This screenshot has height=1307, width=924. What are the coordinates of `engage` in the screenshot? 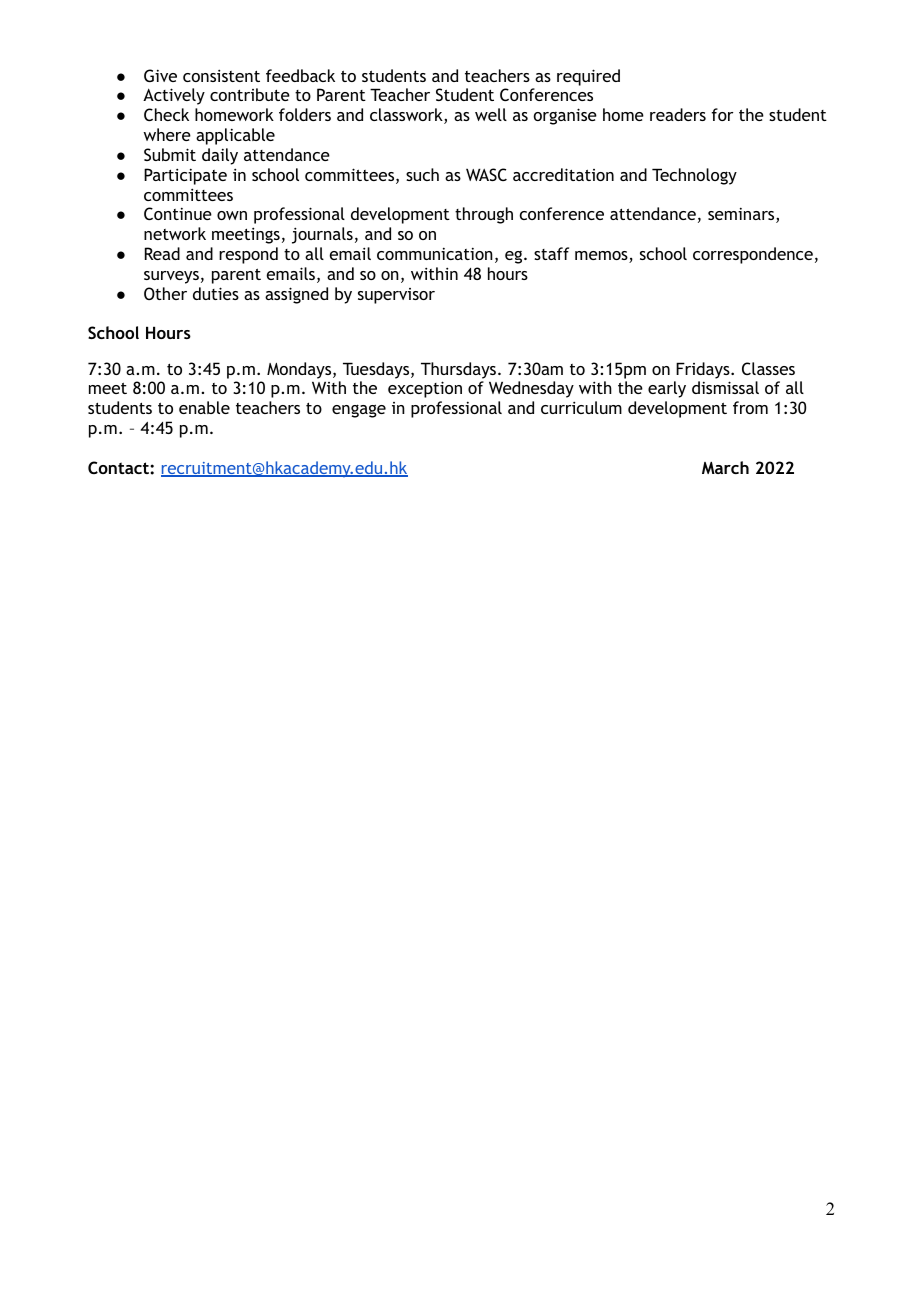 It's located at (359, 411).
